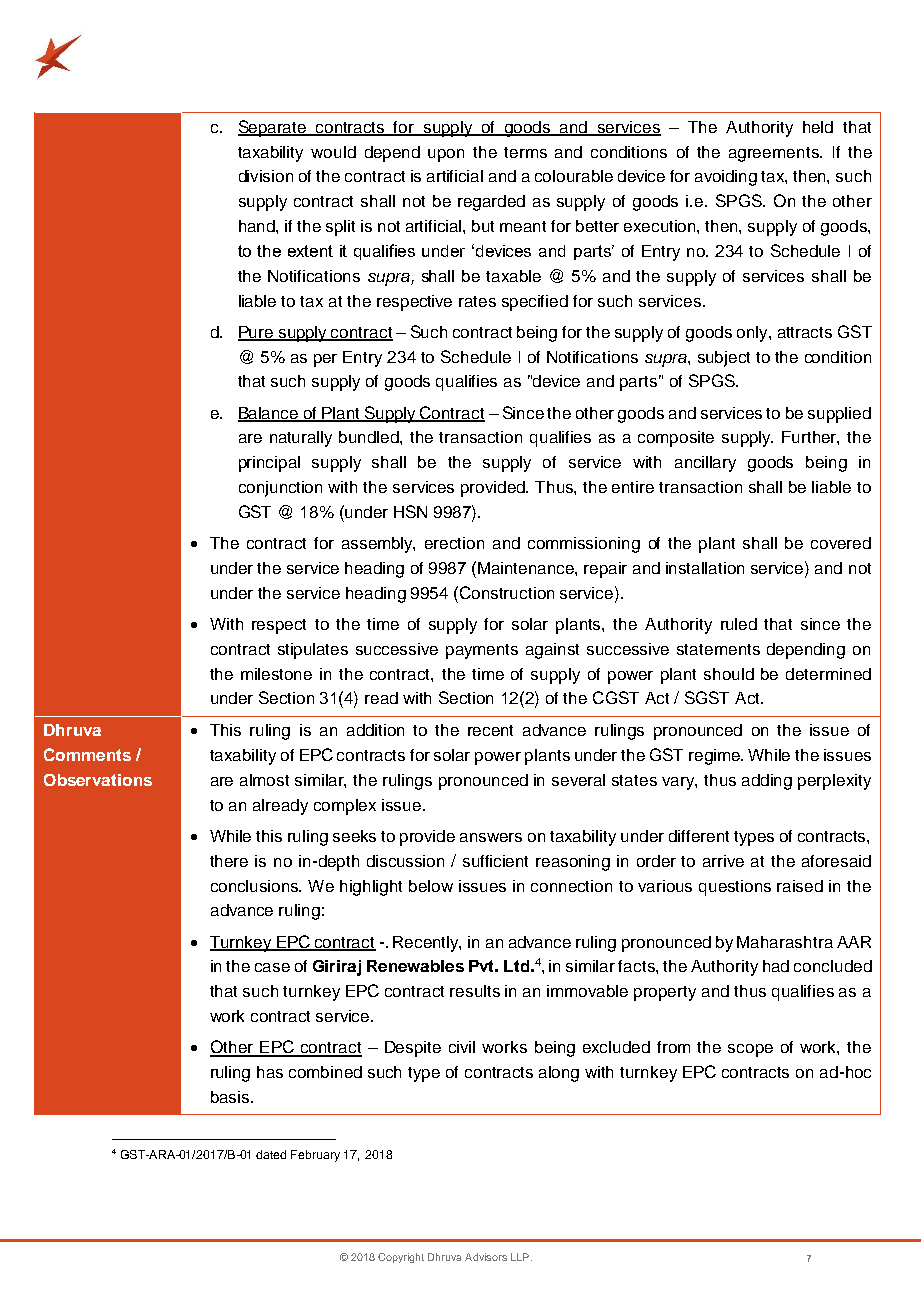 The height and width of the image is (1308, 924). Describe the element at coordinates (280, 489) in the image. I see `conjunction` at that location.
